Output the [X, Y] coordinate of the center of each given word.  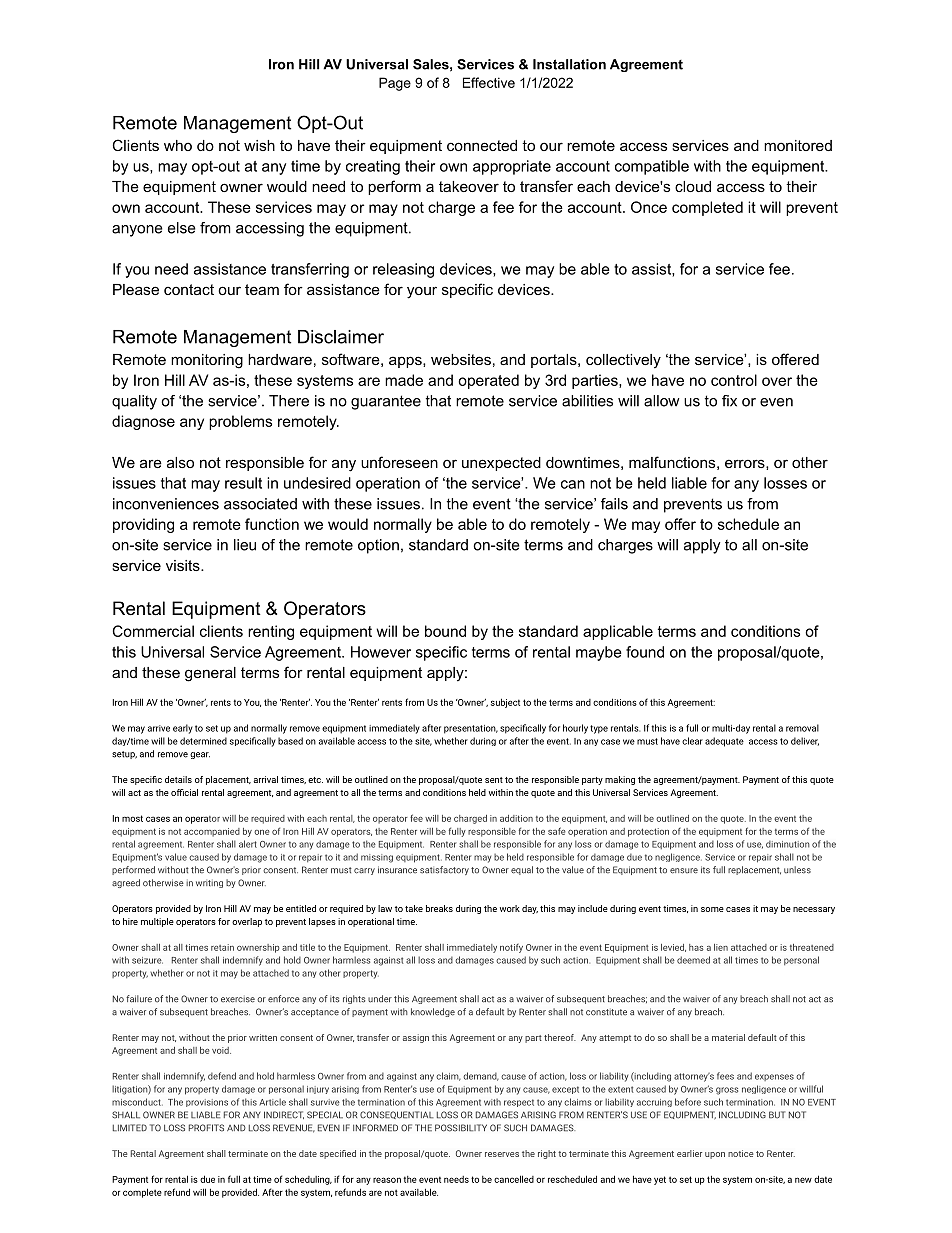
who [178, 145]
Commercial [153, 631]
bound [445, 631]
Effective [489, 82]
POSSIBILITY [461, 1128]
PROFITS [206, 1128]
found [645, 652]
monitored [798, 145]
